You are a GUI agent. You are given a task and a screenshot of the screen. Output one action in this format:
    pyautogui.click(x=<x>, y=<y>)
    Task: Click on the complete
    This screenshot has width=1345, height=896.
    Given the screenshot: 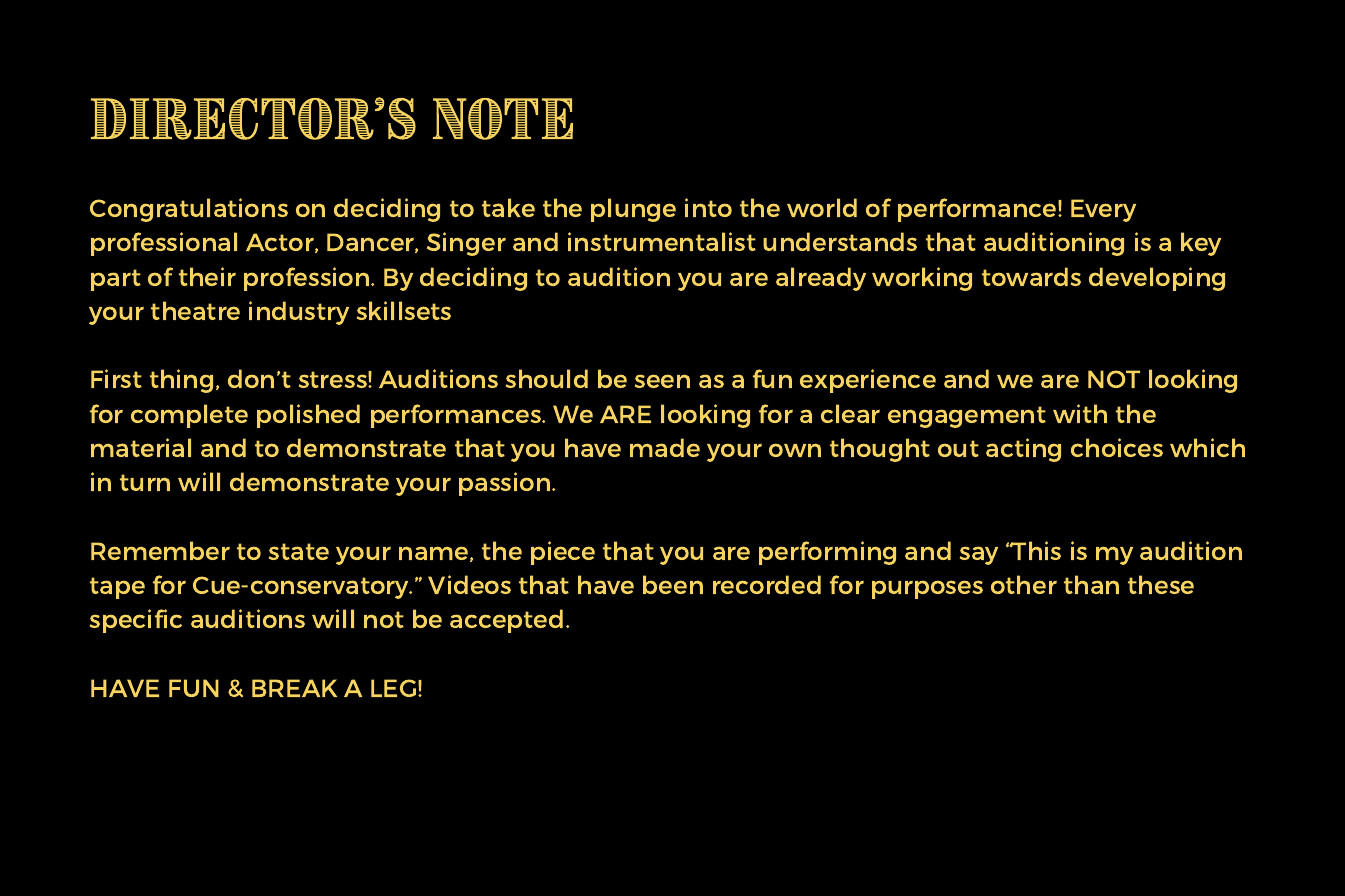 What is the action you would take?
    pyautogui.click(x=189, y=416)
